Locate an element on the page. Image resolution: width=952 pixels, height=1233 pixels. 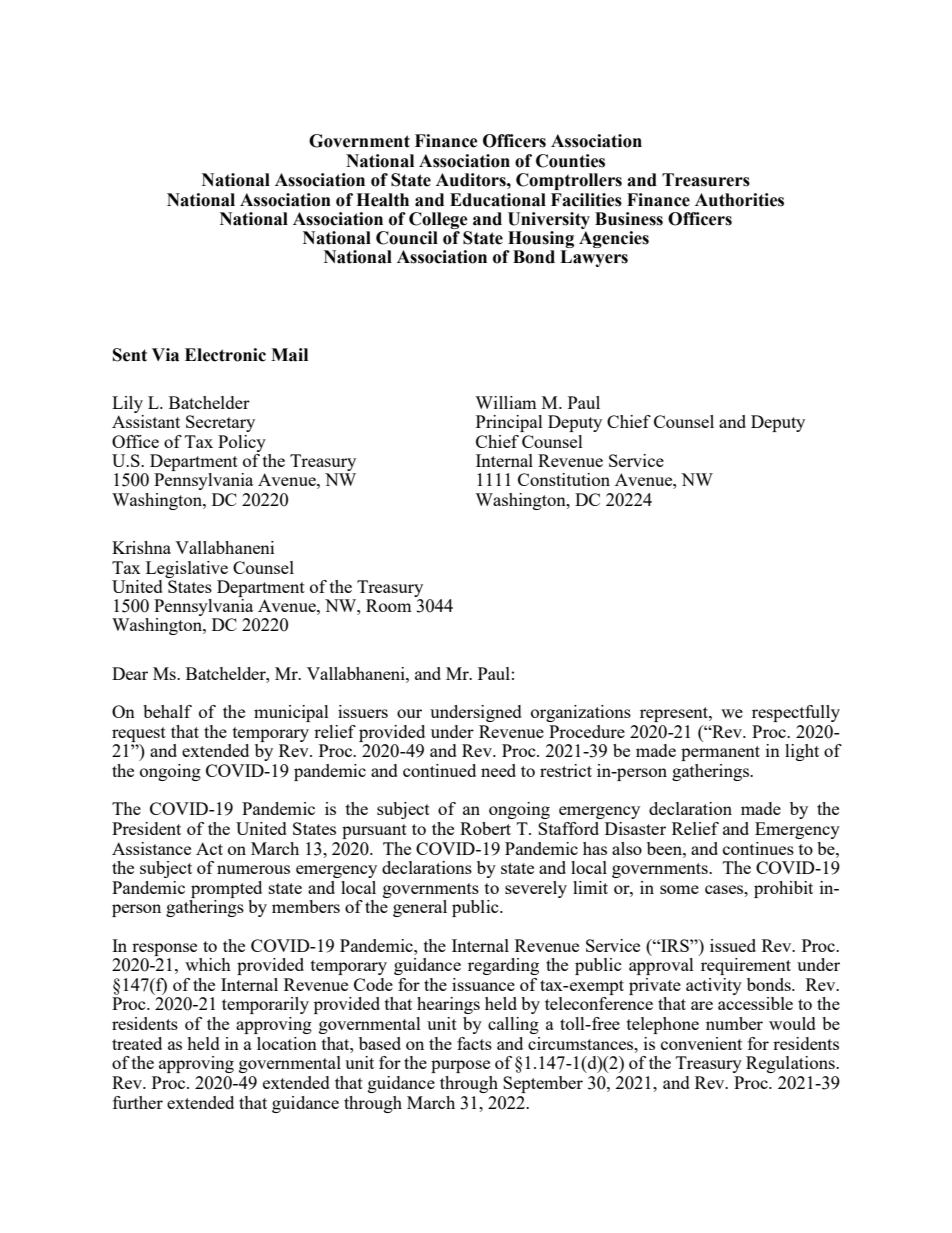
Authorities is located at coordinates (739, 200).
